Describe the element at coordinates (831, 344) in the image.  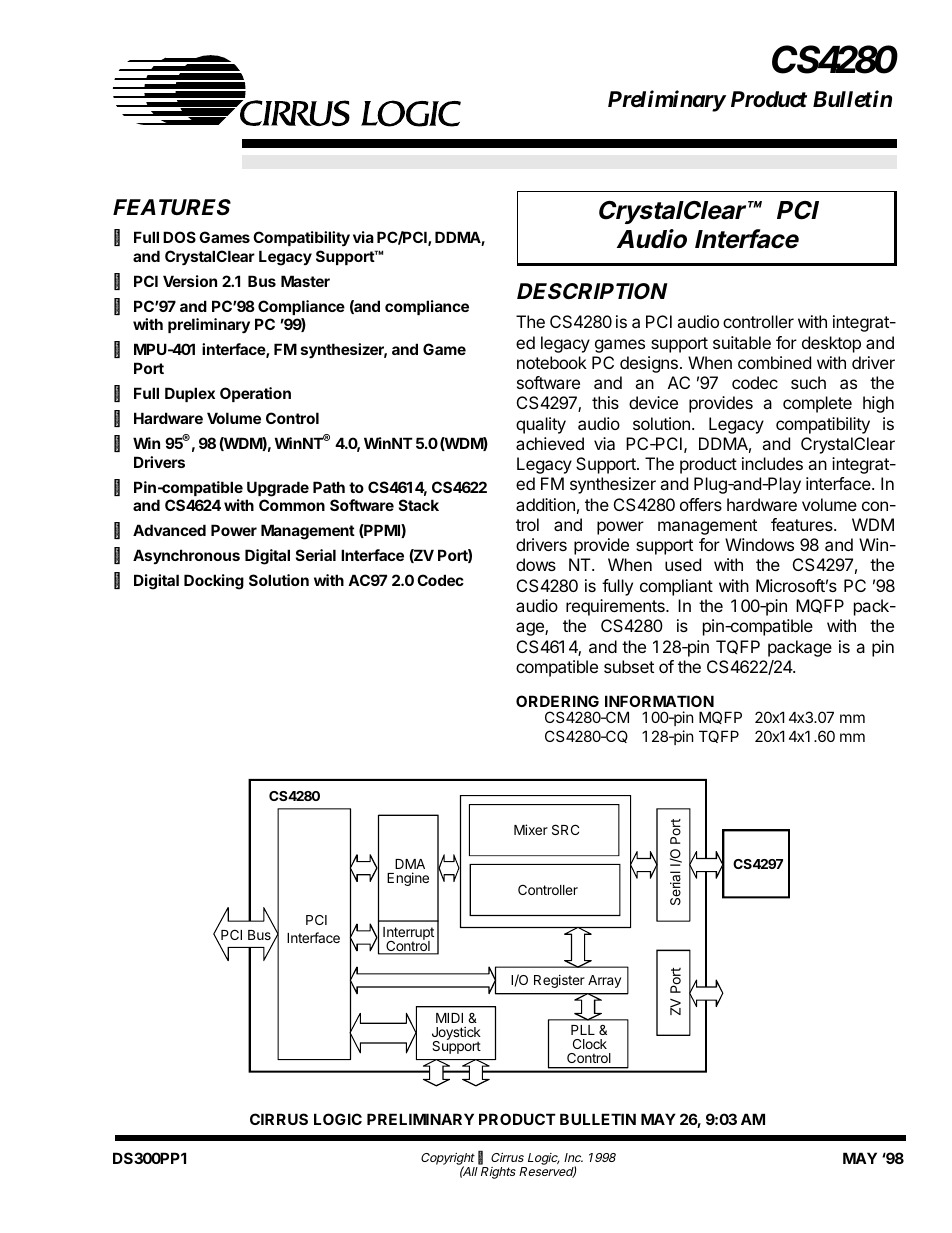
I see `desktop` at that location.
